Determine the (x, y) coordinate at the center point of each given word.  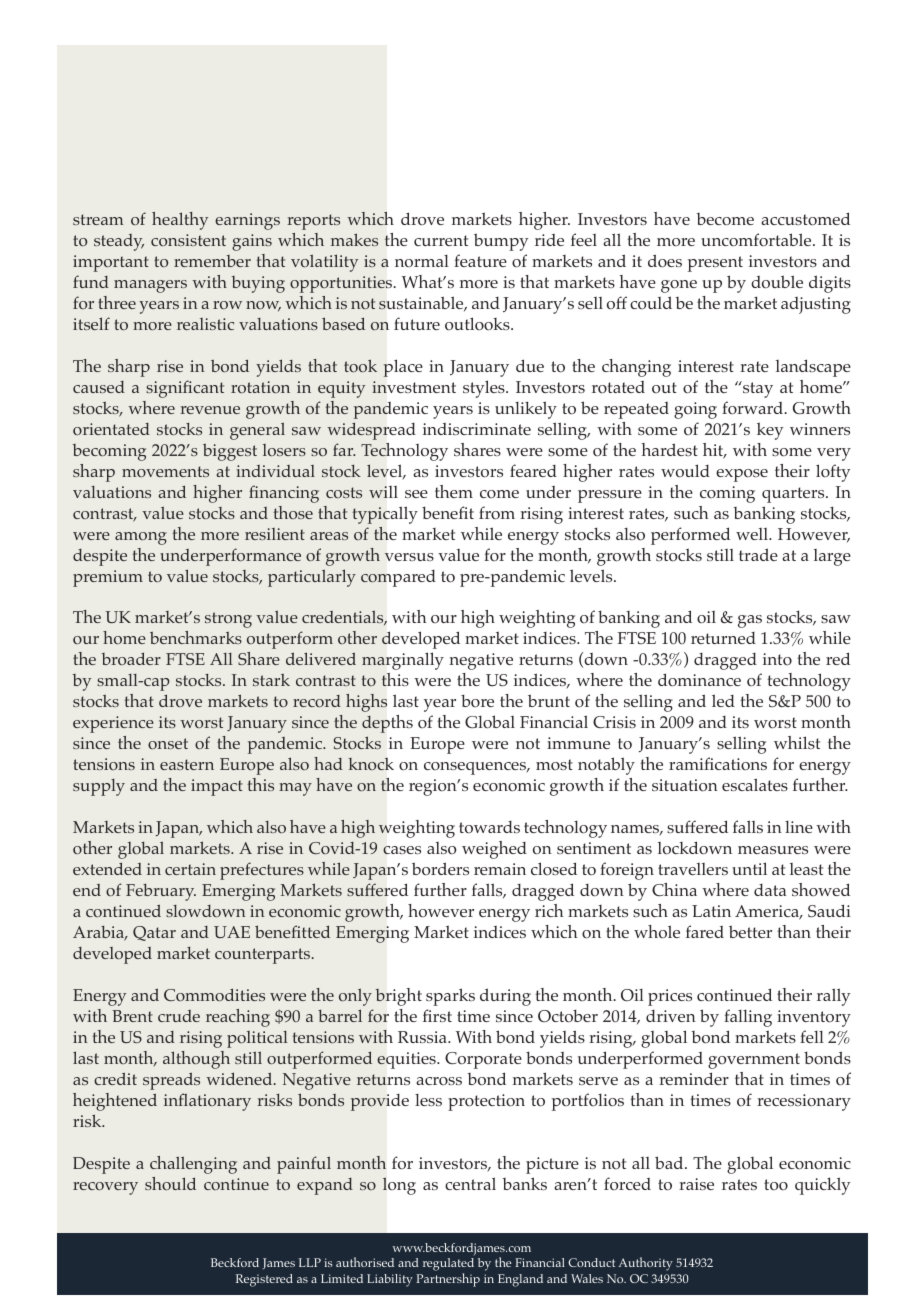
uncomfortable (757, 240)
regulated (448, 1266)
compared (398, 578)
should (170, 1183)
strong (228, 620)
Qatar (154, 933)
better (750, 931)
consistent (188, 240)
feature (480, 260)
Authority (645, 1264)
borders (440, 869)
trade (758, 554)
